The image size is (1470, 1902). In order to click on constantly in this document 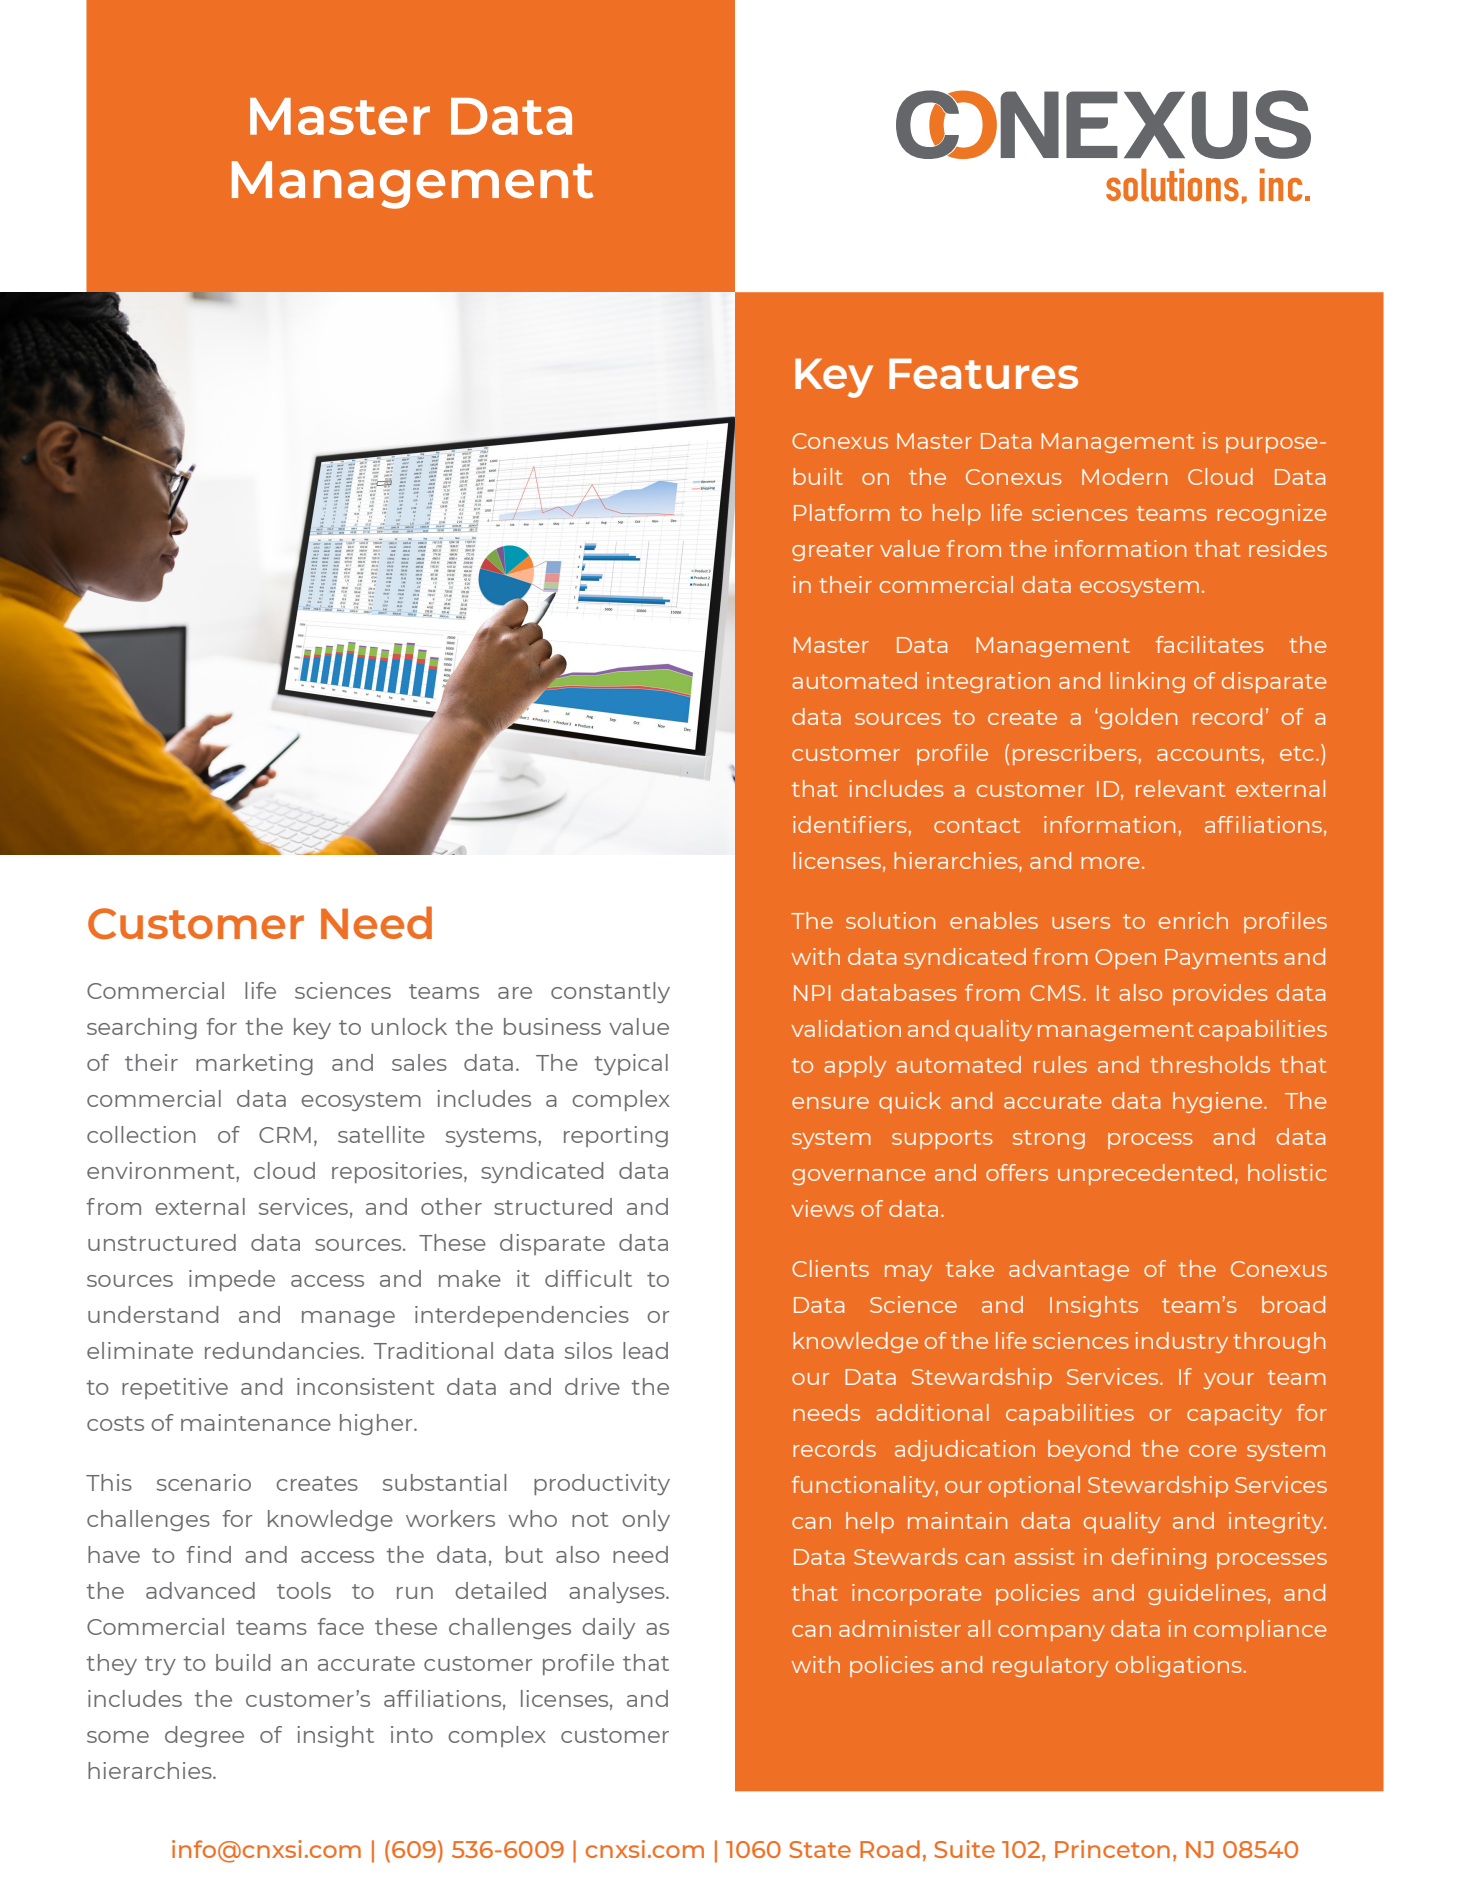, I will do `click(610, 992)`.
